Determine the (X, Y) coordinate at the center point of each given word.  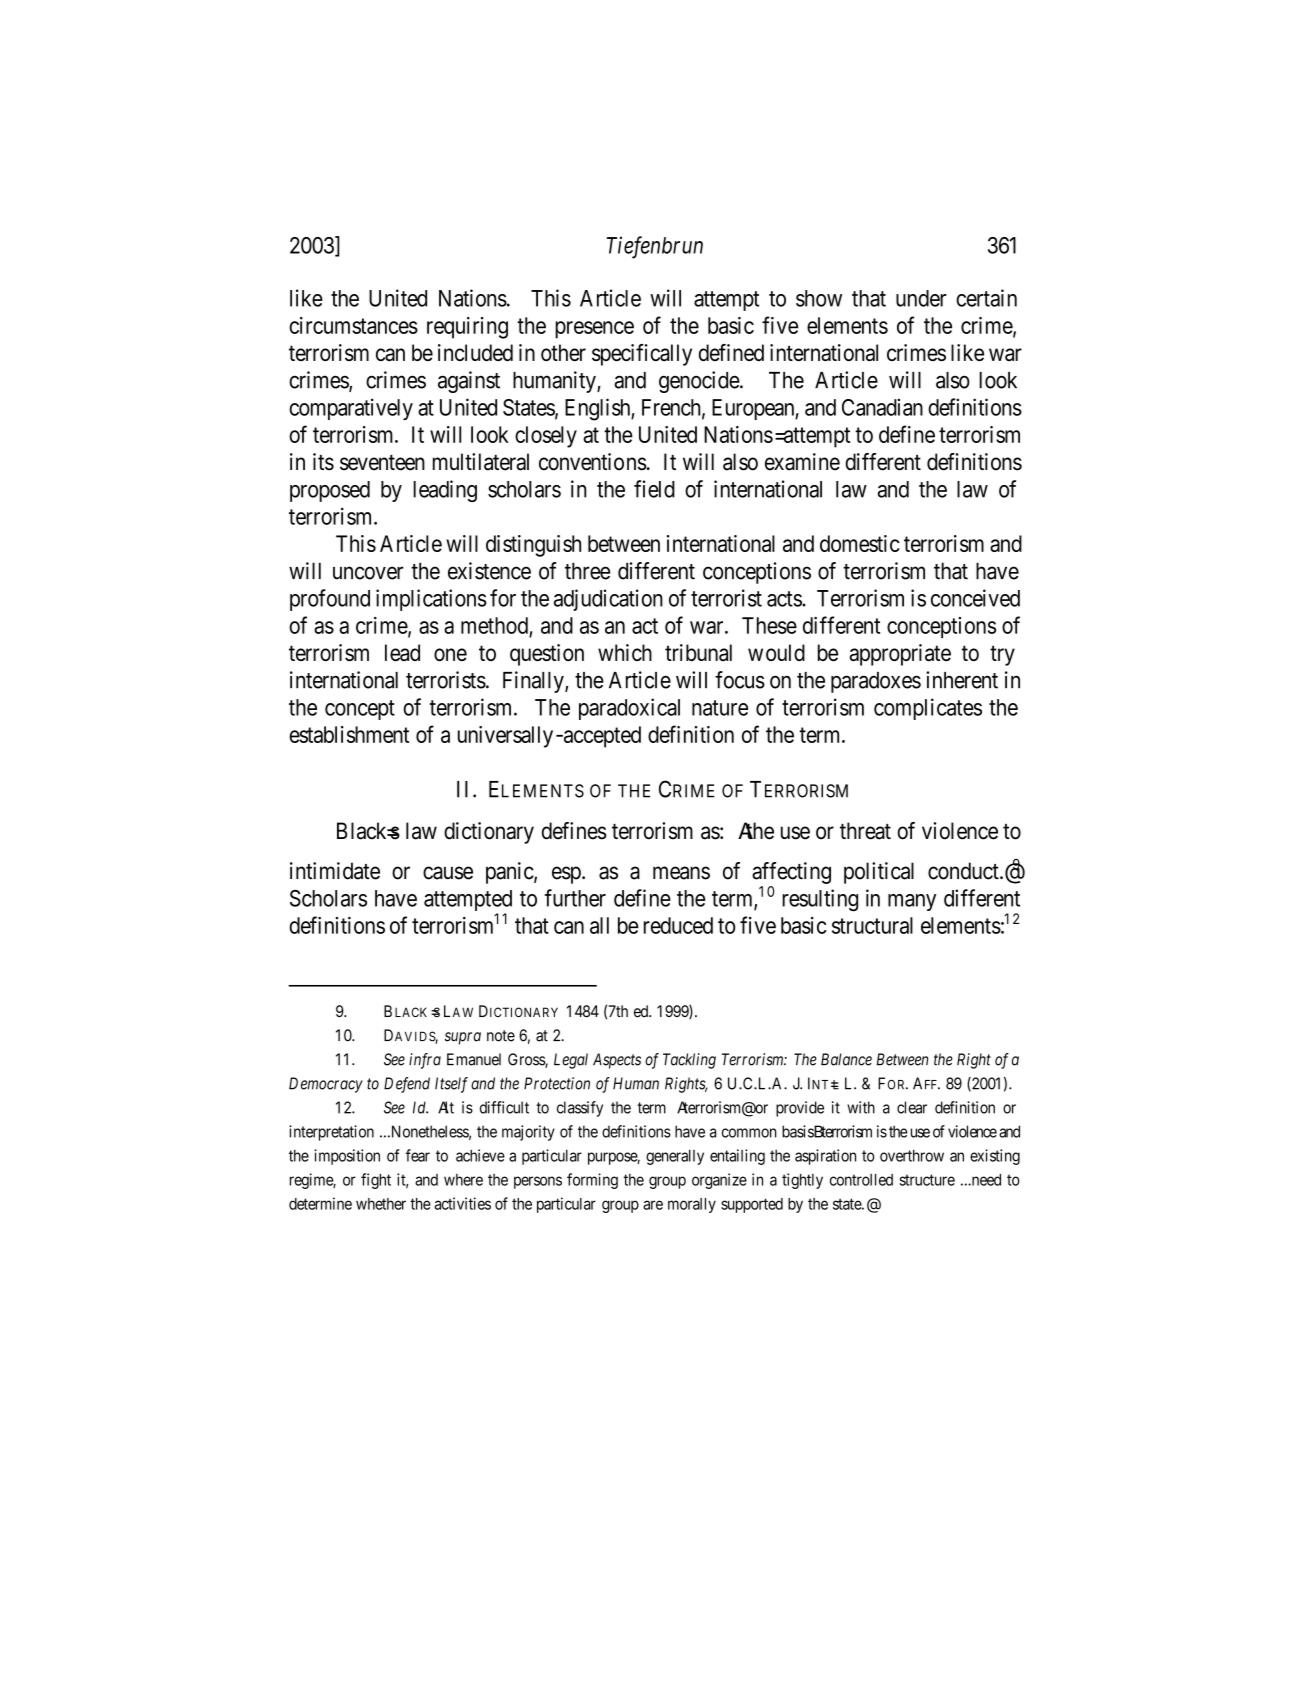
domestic (860, 543)
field (654, 489)
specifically (642, 355)
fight (376, 1181)
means (681, 873)
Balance (846, 1059)
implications (431, 600)
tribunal (698, 652)
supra (463, 1038)
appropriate (900, 655)
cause (448, 873)
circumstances (353, 325)
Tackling (689, 1061)
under (921, 298)
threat (865, 831)
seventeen (382, 463)
